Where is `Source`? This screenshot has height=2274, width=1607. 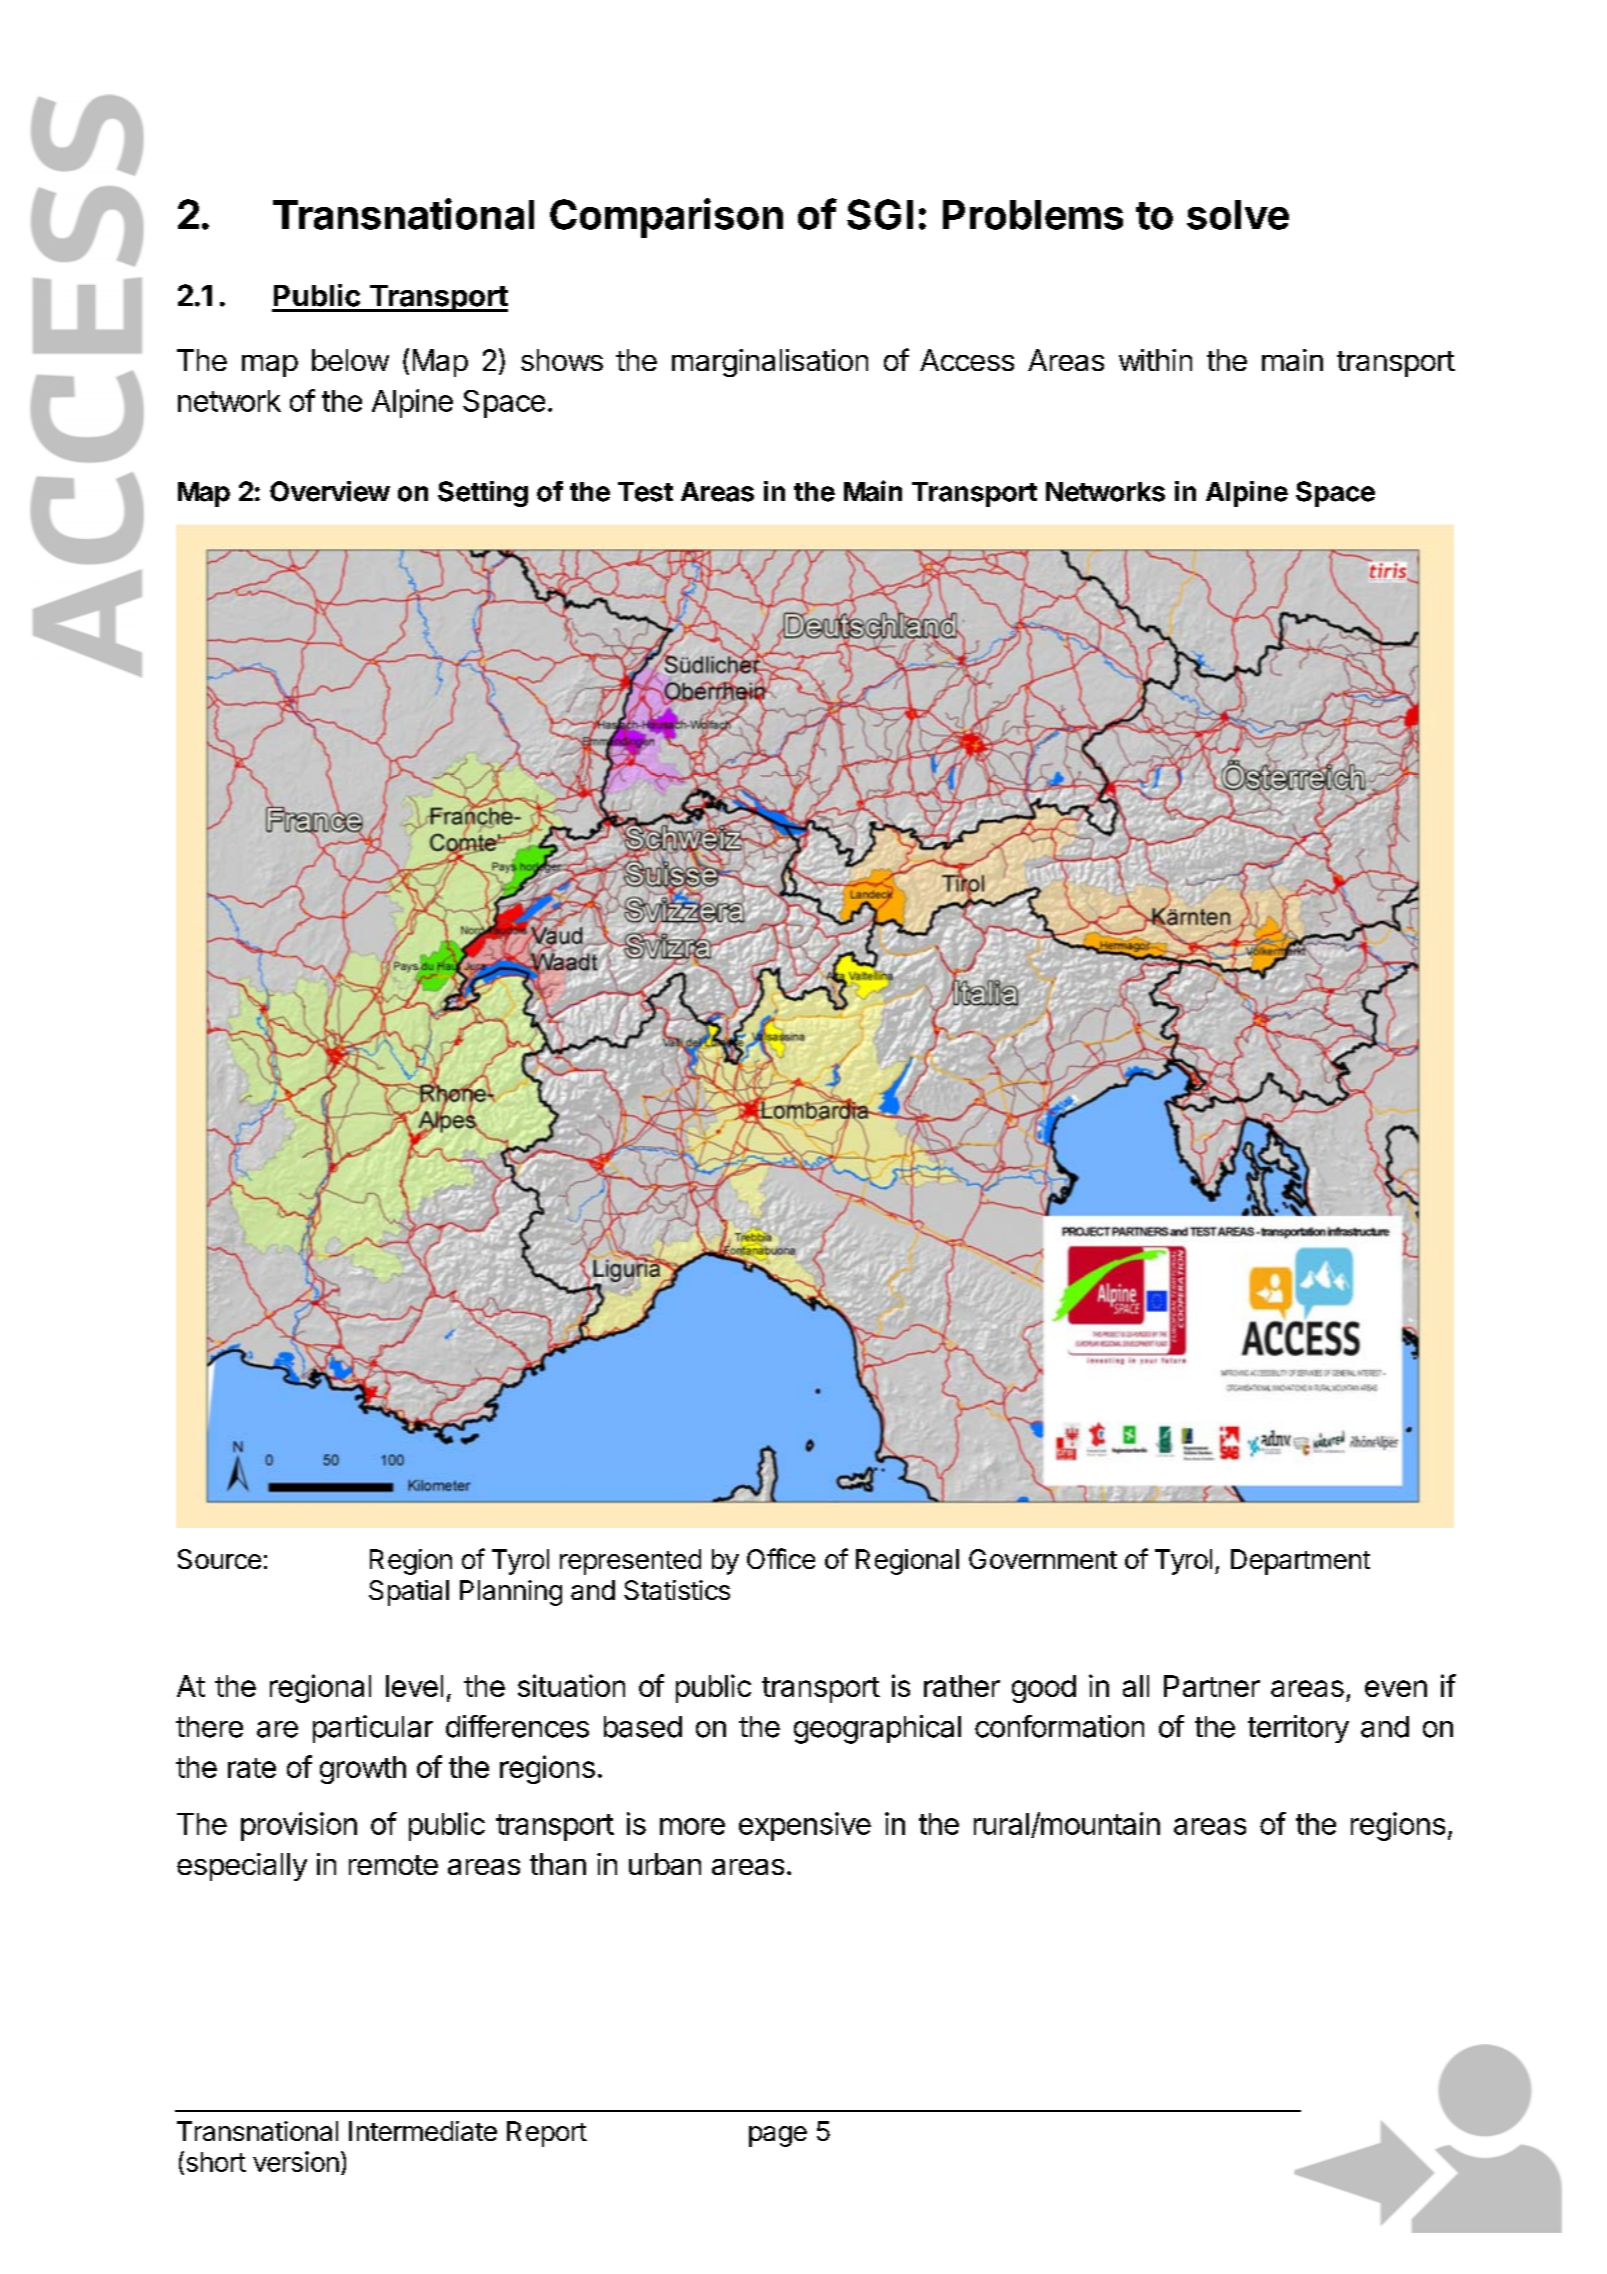
Source is located at coordinates (219, 1559).
